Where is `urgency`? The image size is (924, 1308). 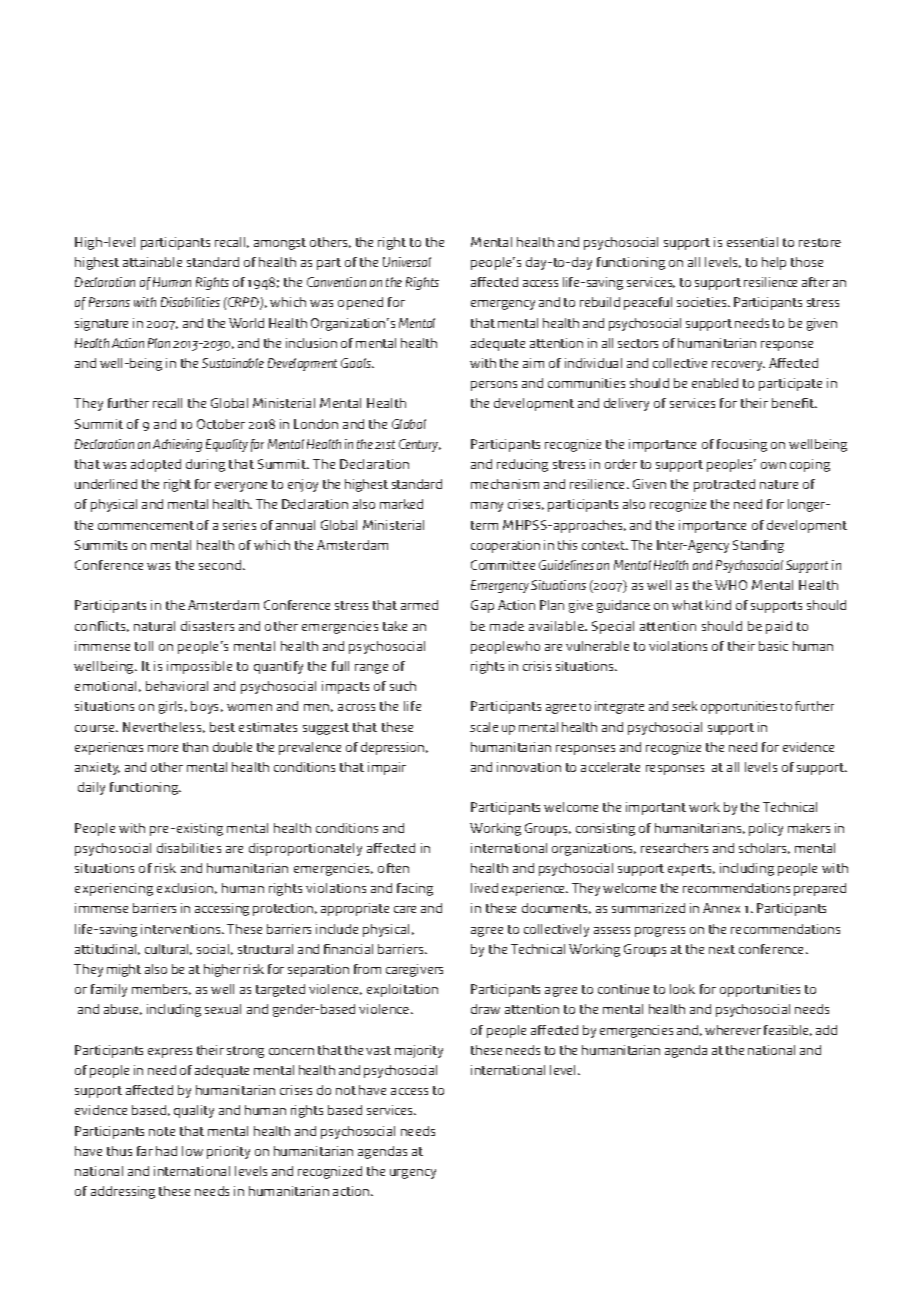
urgency is located at coordinates (413, 1174).
